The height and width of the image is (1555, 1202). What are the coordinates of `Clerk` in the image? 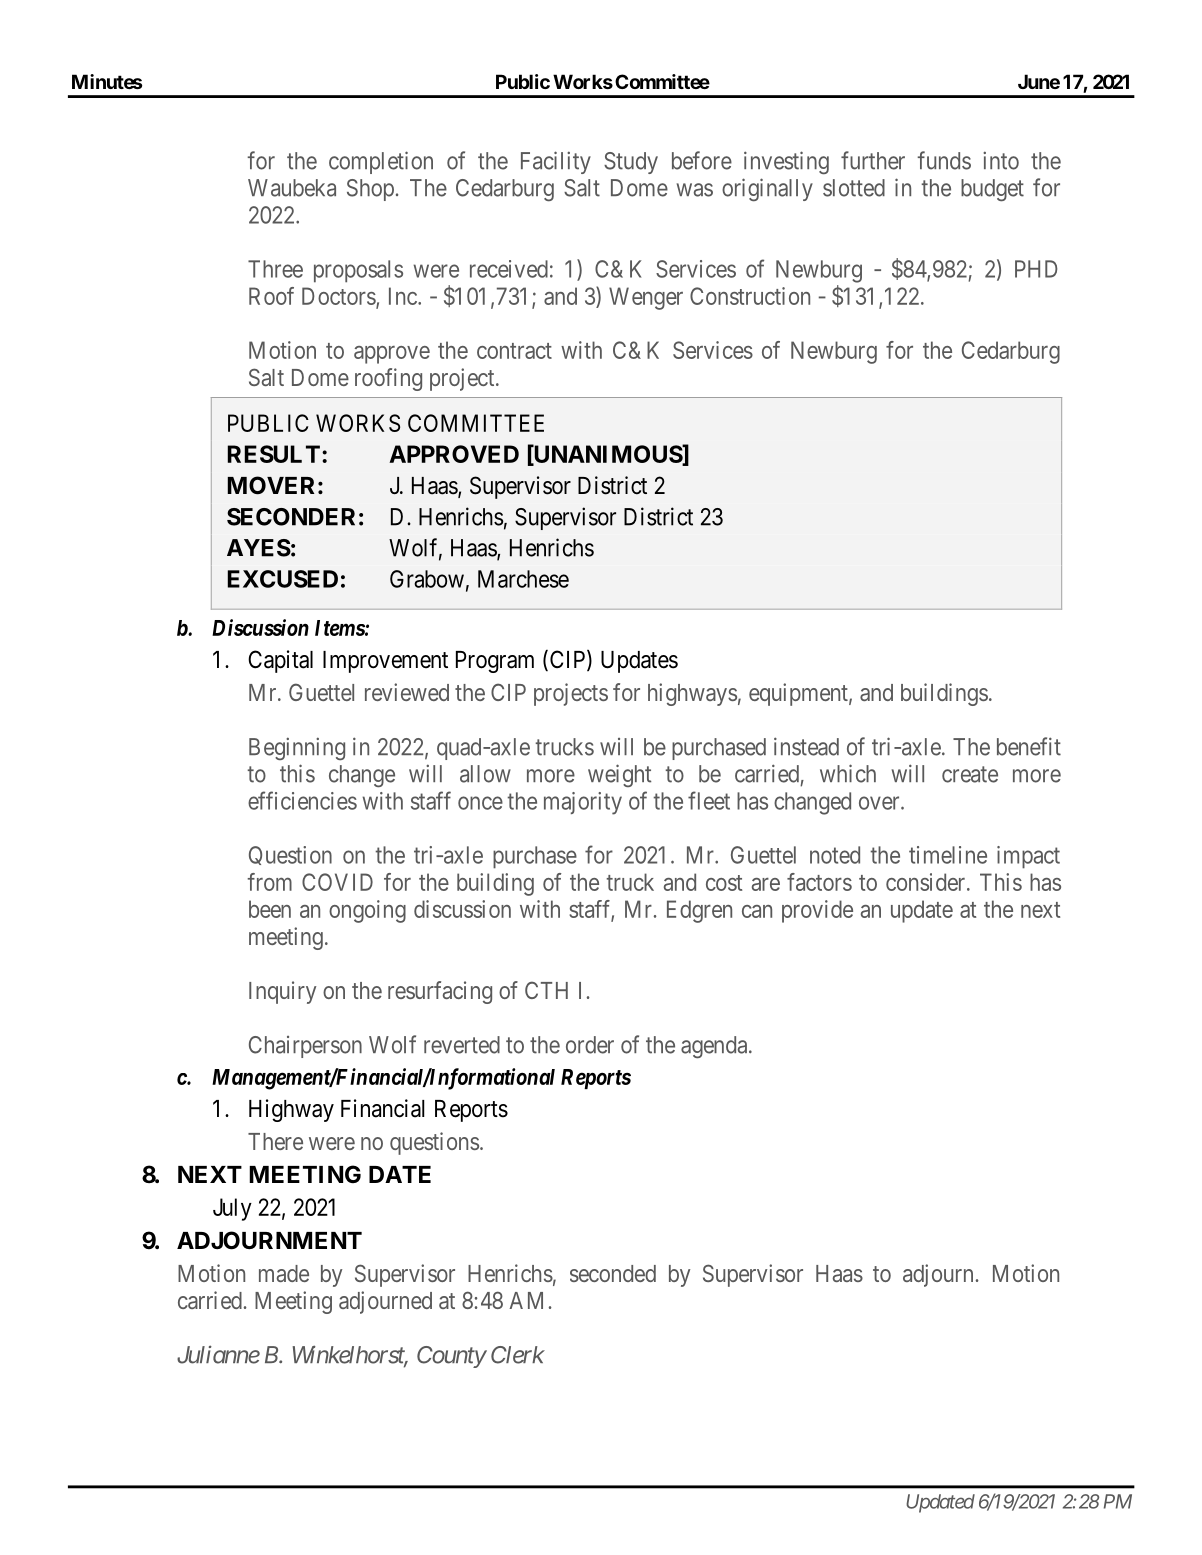 It's located at (518, 1355).
